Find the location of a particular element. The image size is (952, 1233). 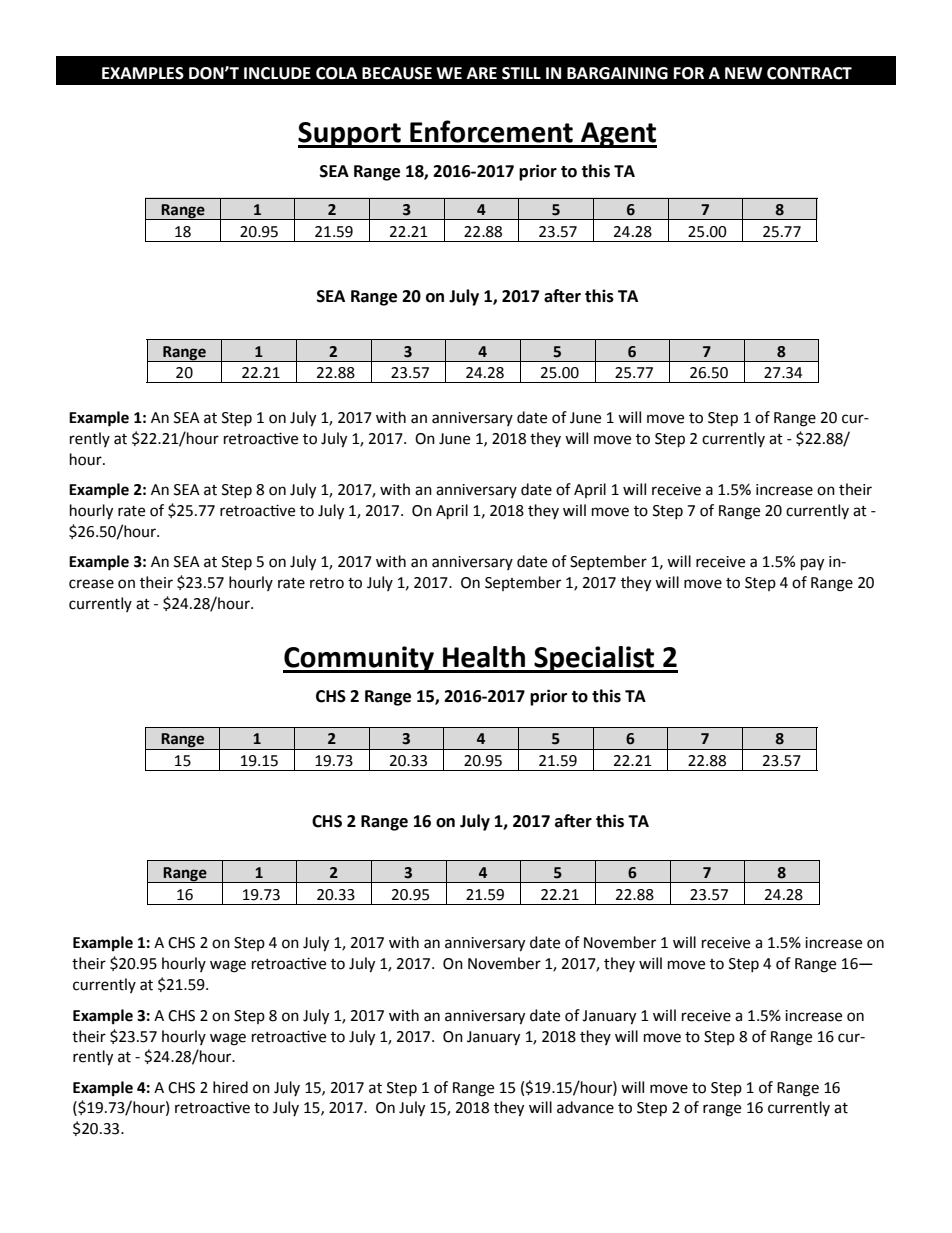

Specialist is located at coordinates (594, 659).
